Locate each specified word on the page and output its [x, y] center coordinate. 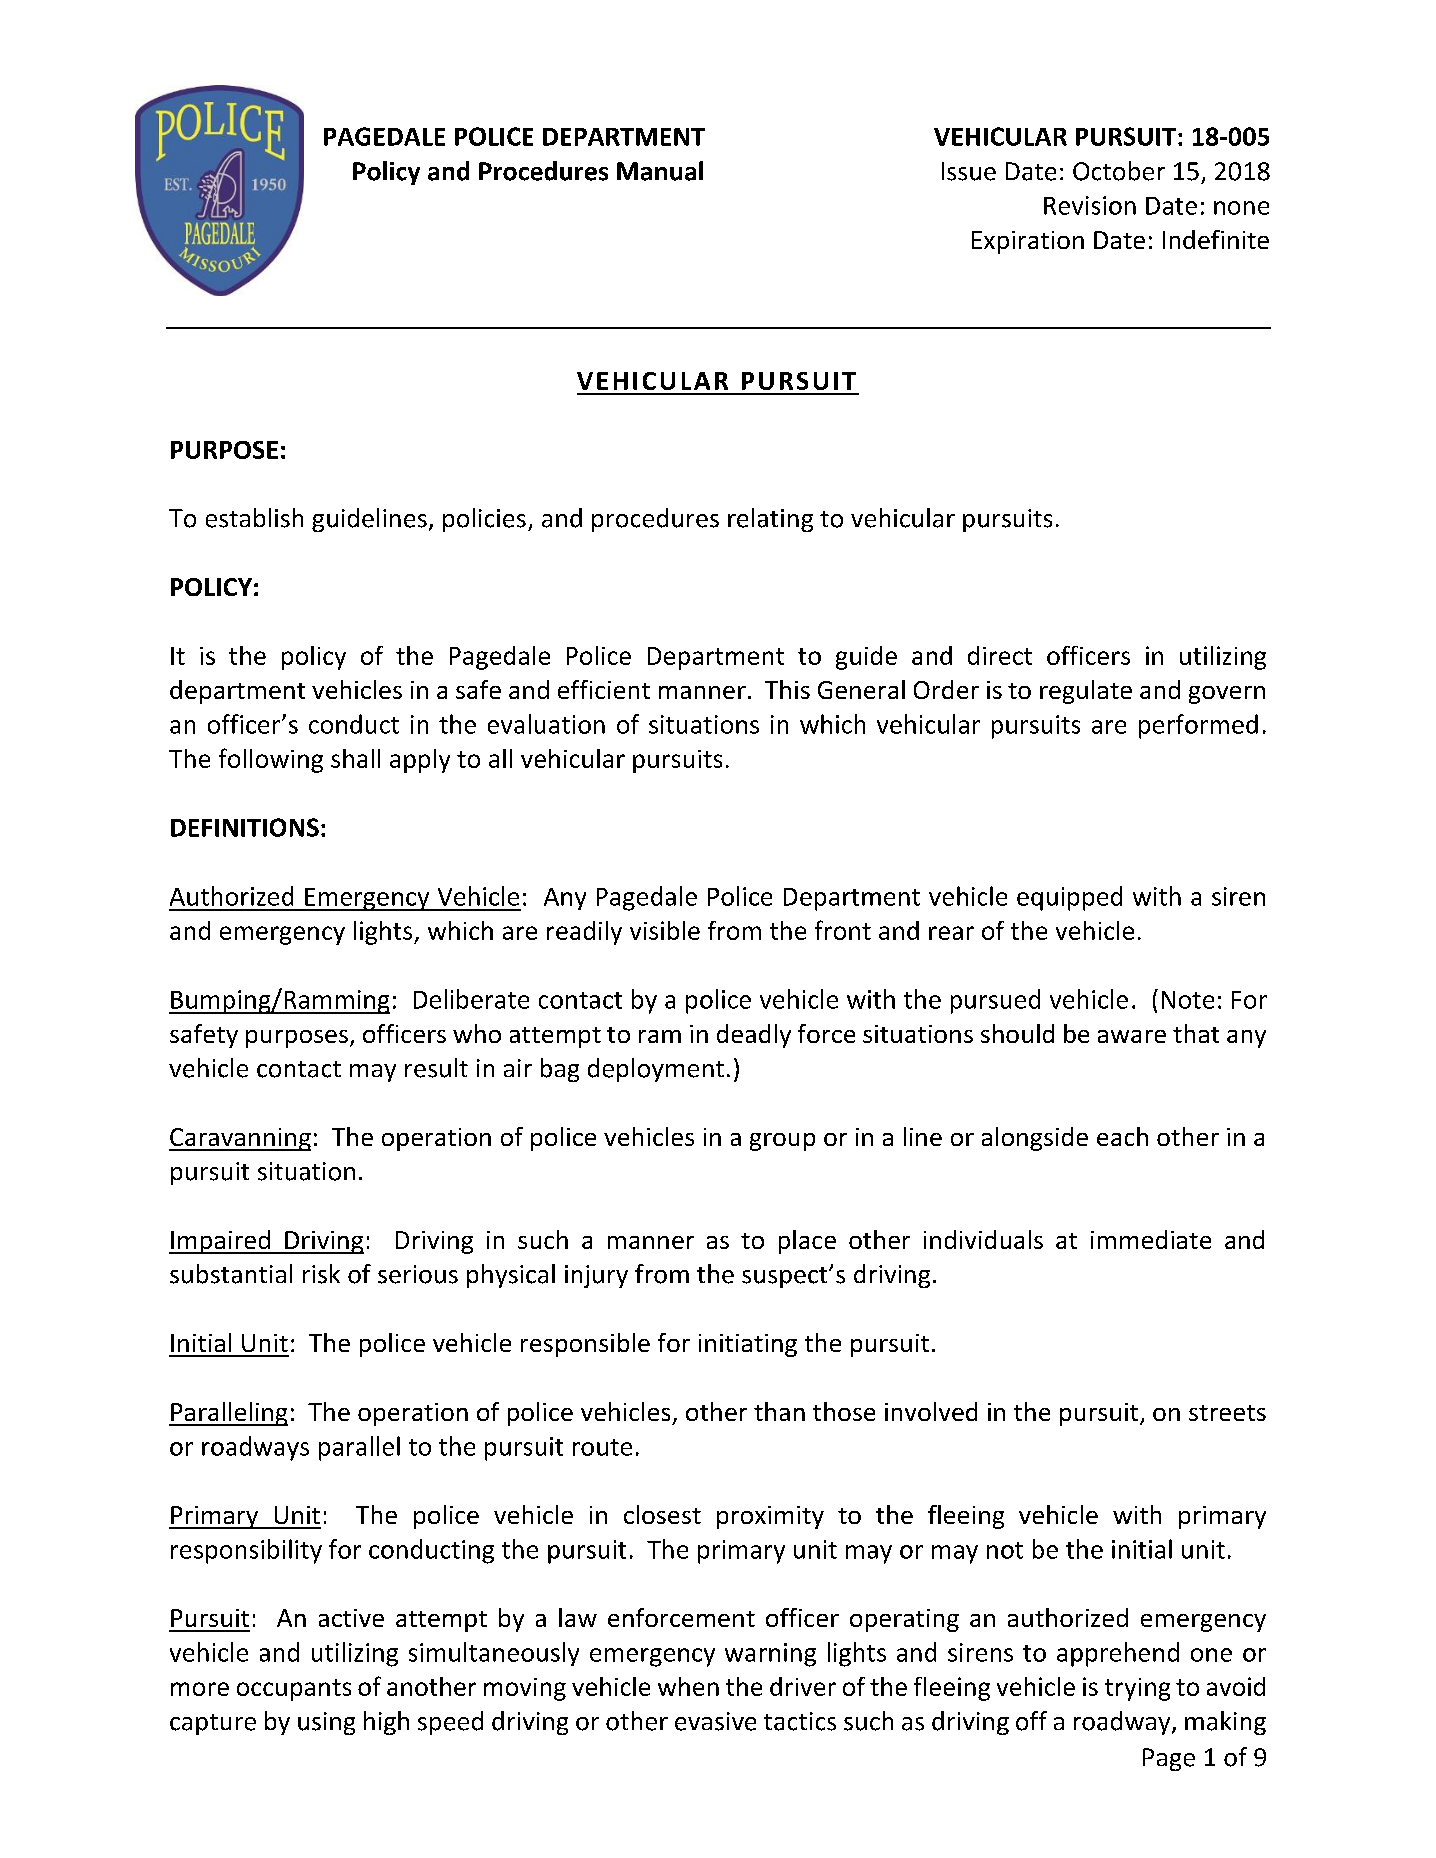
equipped [1069, 898]
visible [665, 930]
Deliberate [471, 999]
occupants [294, 1690]
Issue [969, 171]
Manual [660, 171]
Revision [1090, 205]
